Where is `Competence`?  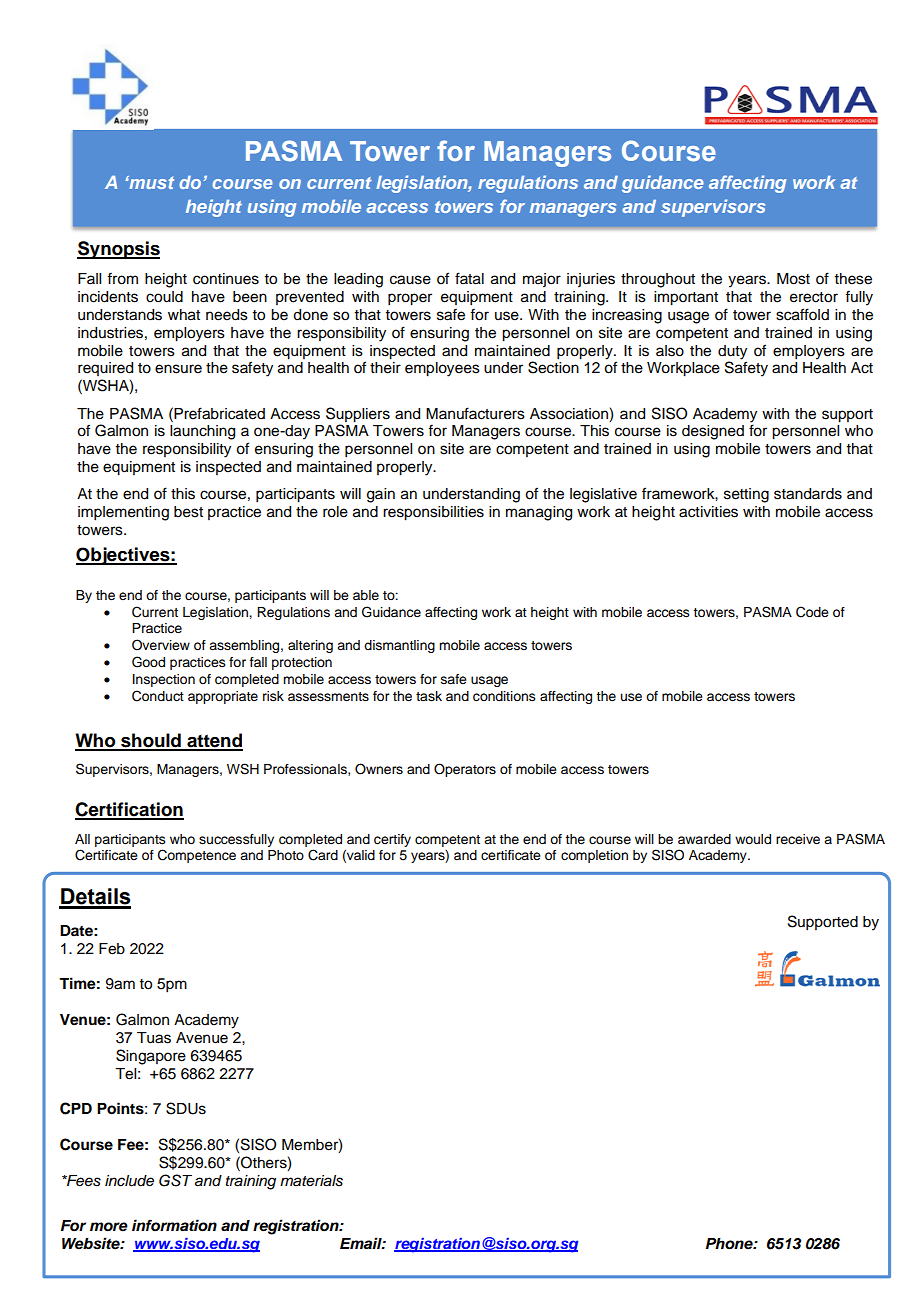 Competence is located at coordinates (197, 856).
